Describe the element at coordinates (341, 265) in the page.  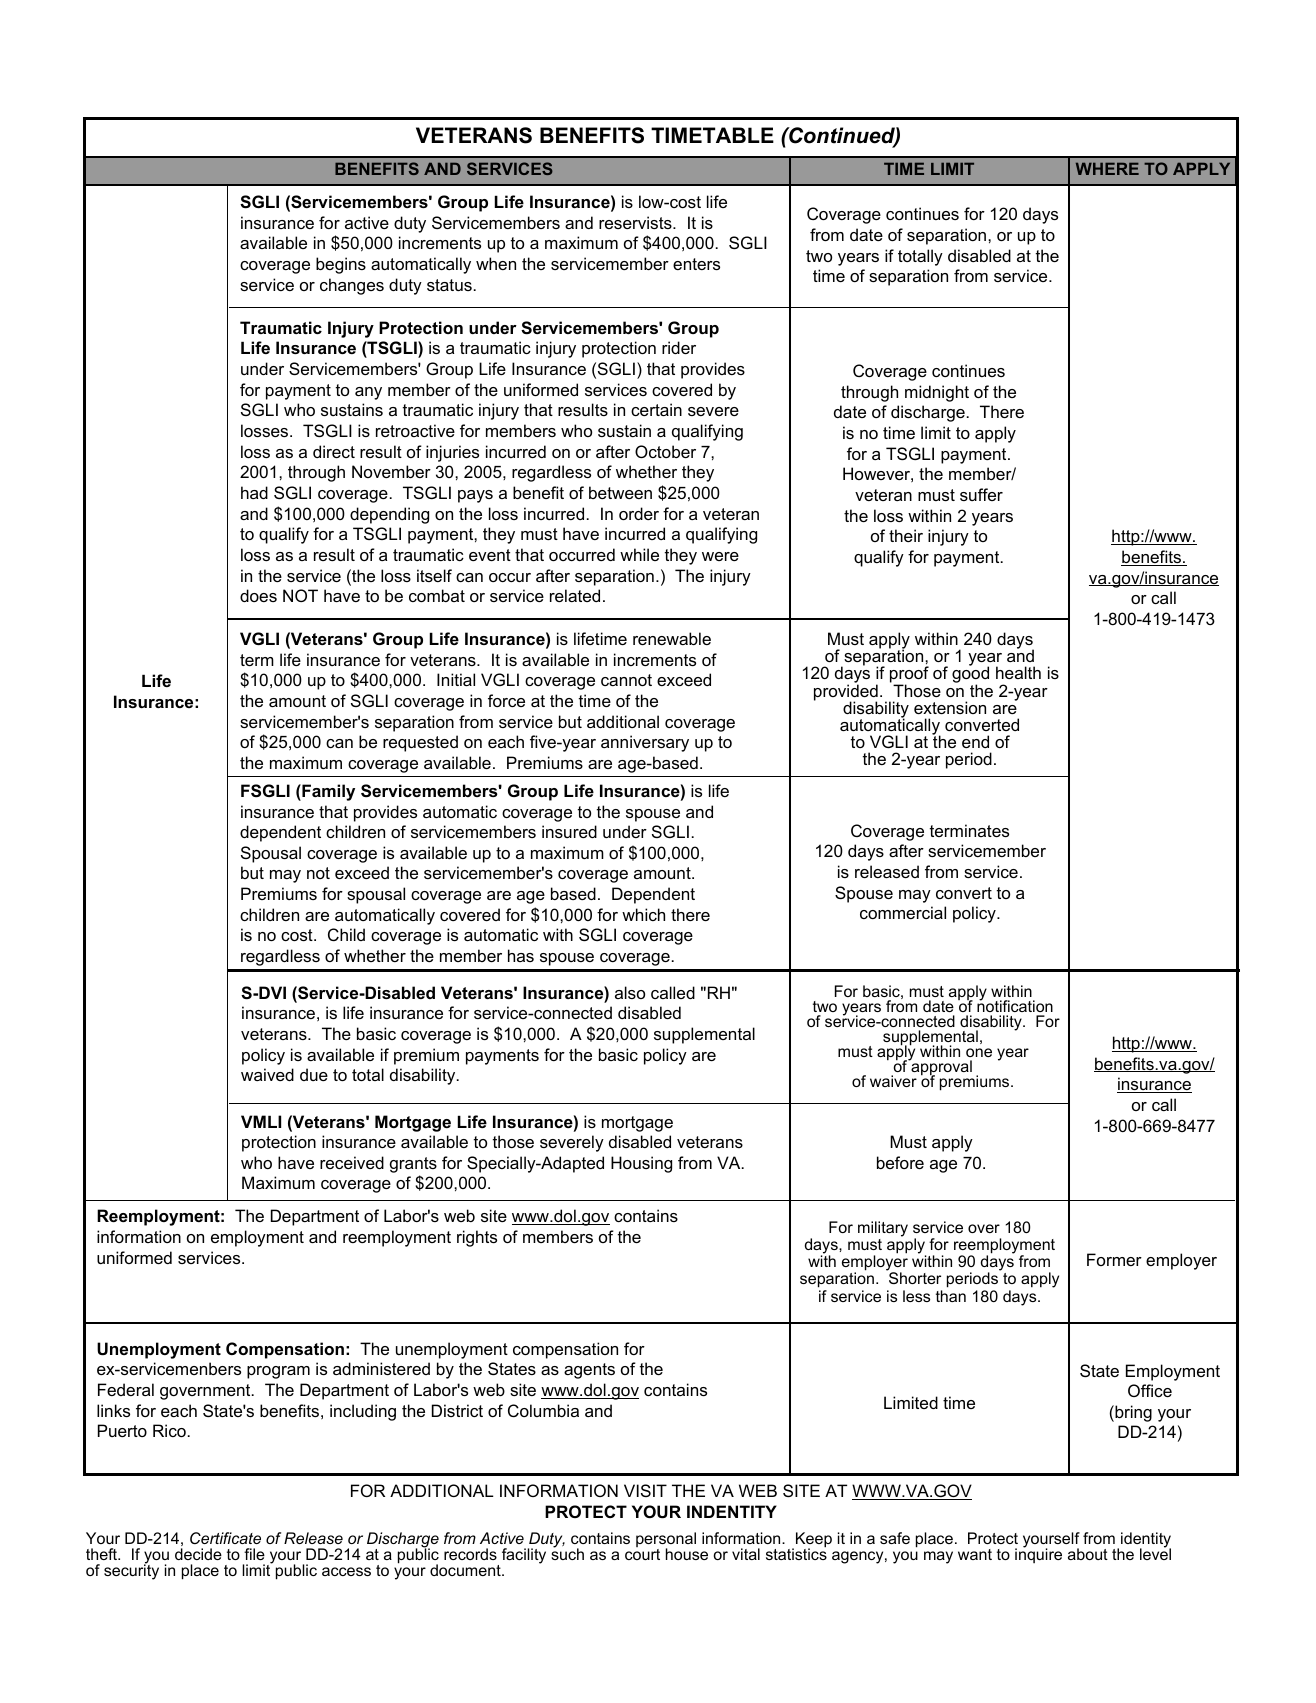
I see `begins` at that location.
